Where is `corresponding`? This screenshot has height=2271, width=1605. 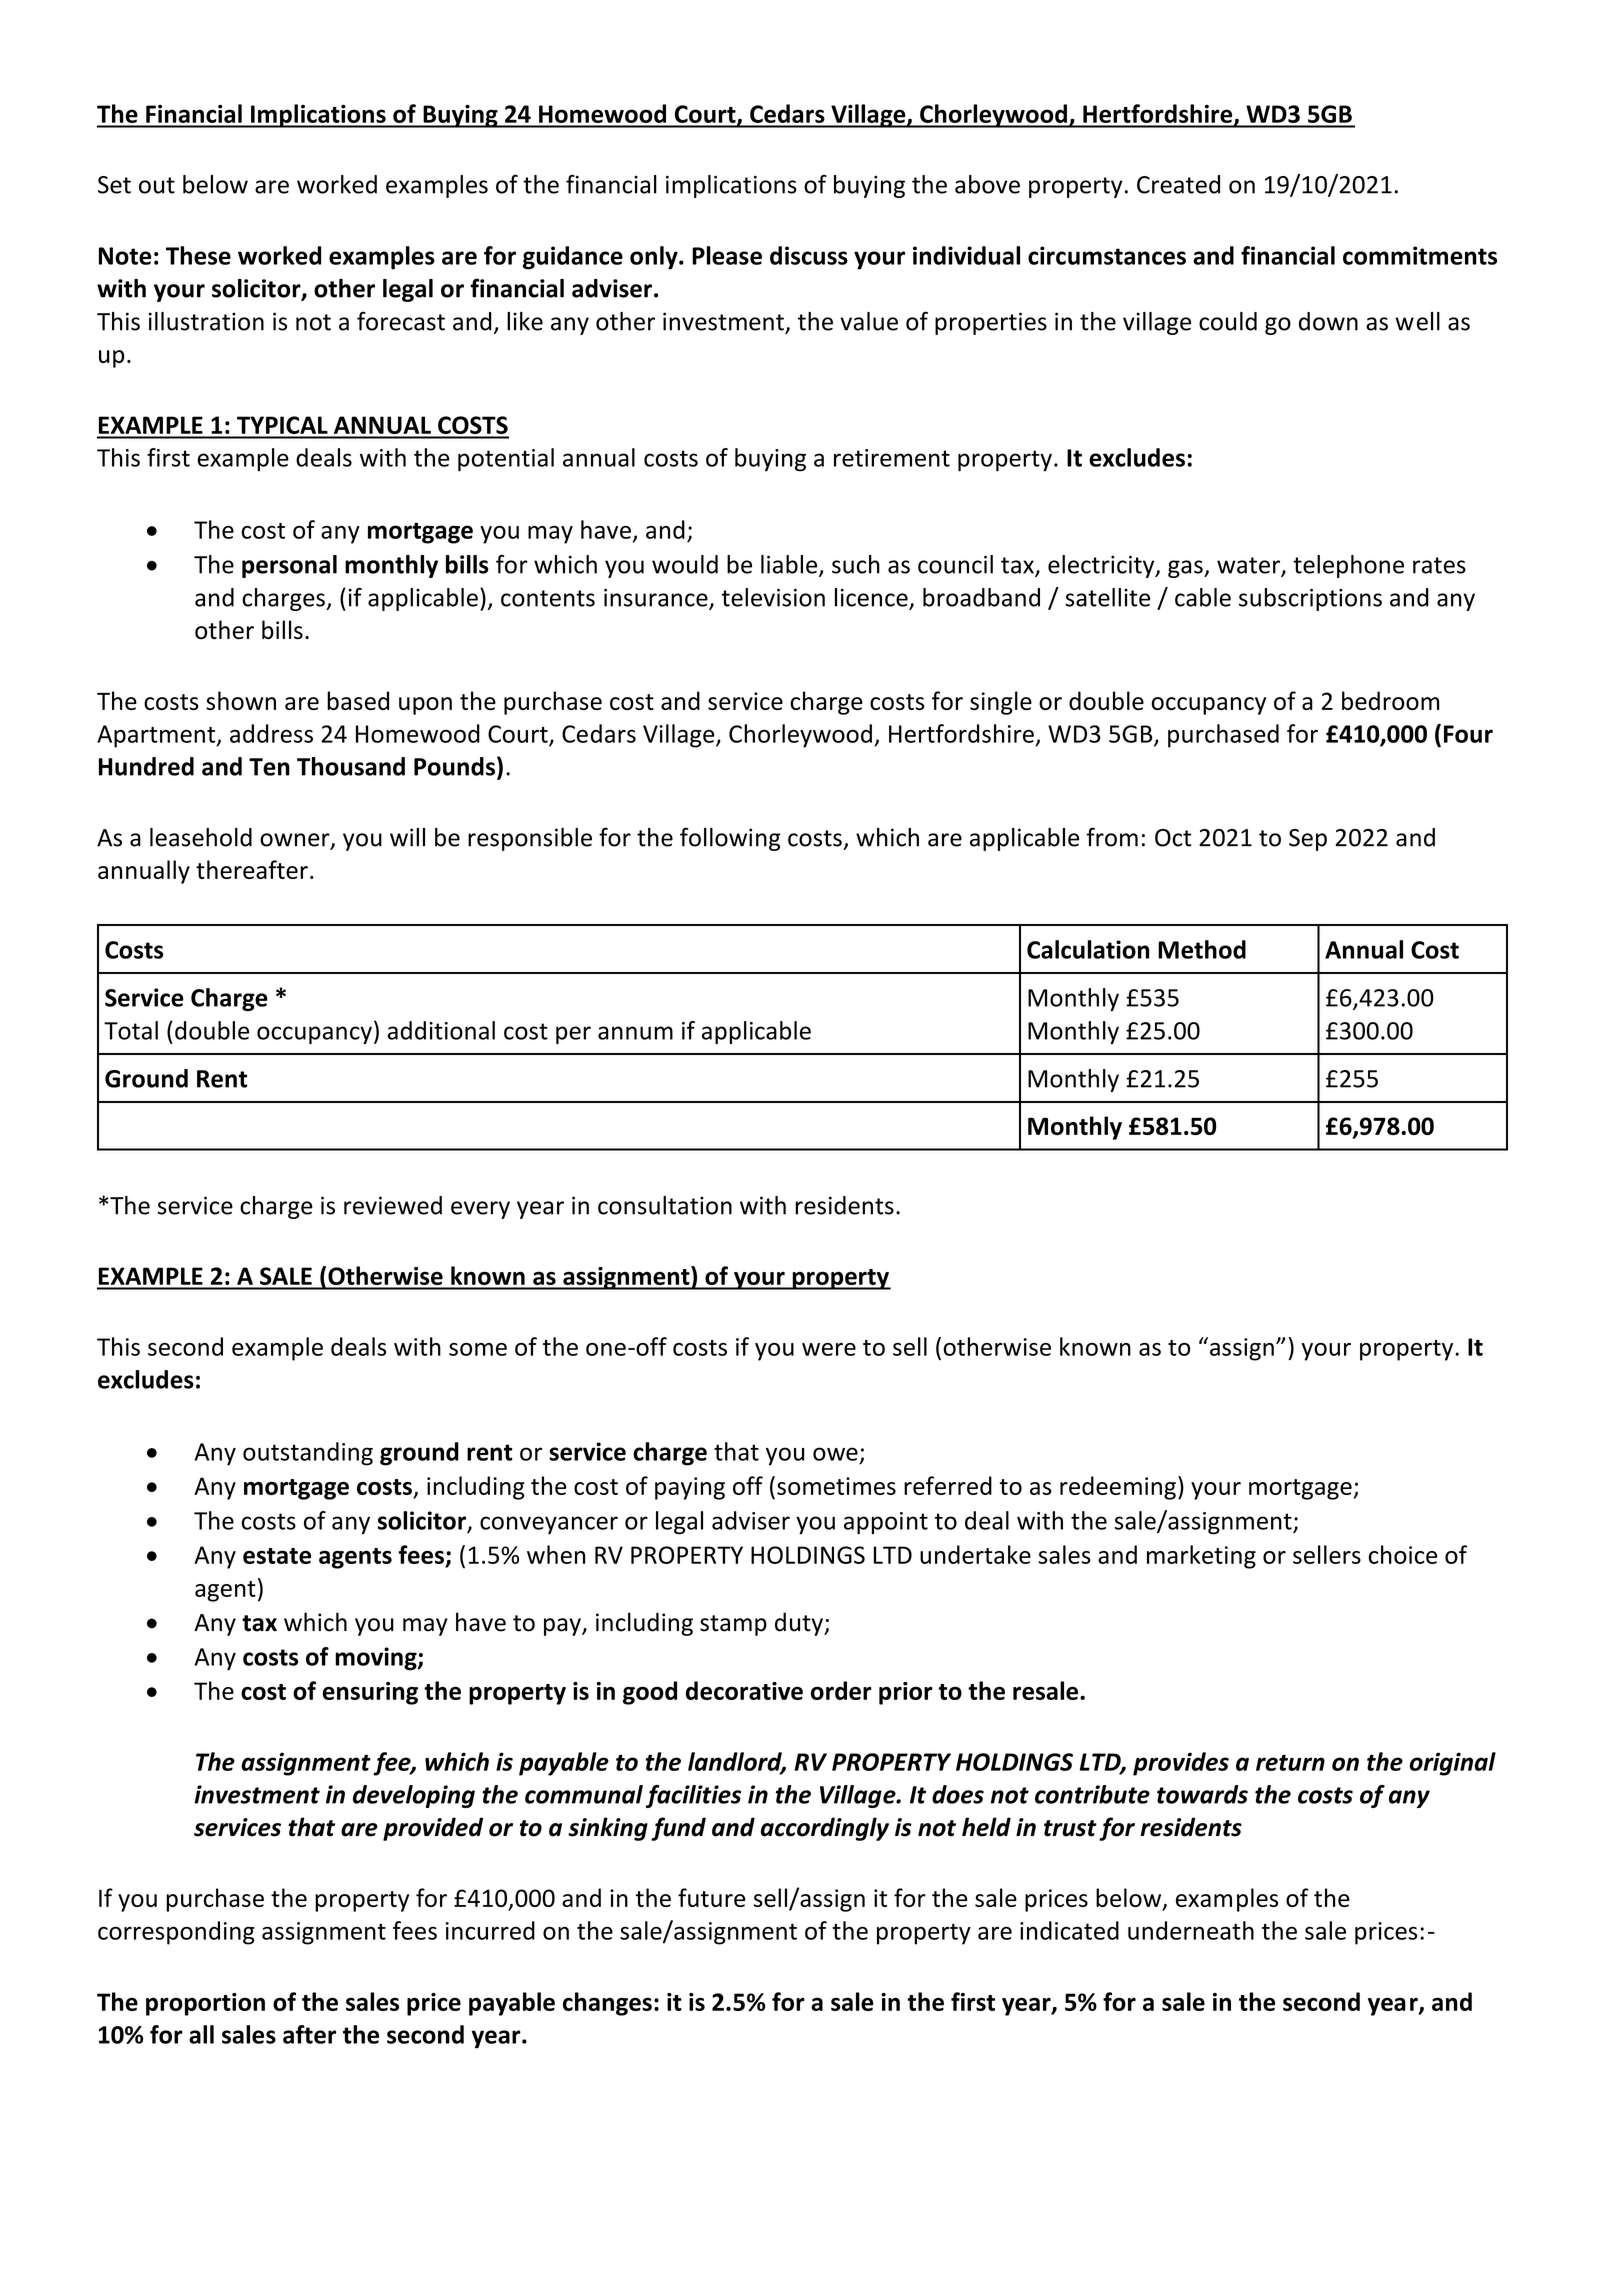
corresponding is located at coordinates (176, 1933).
